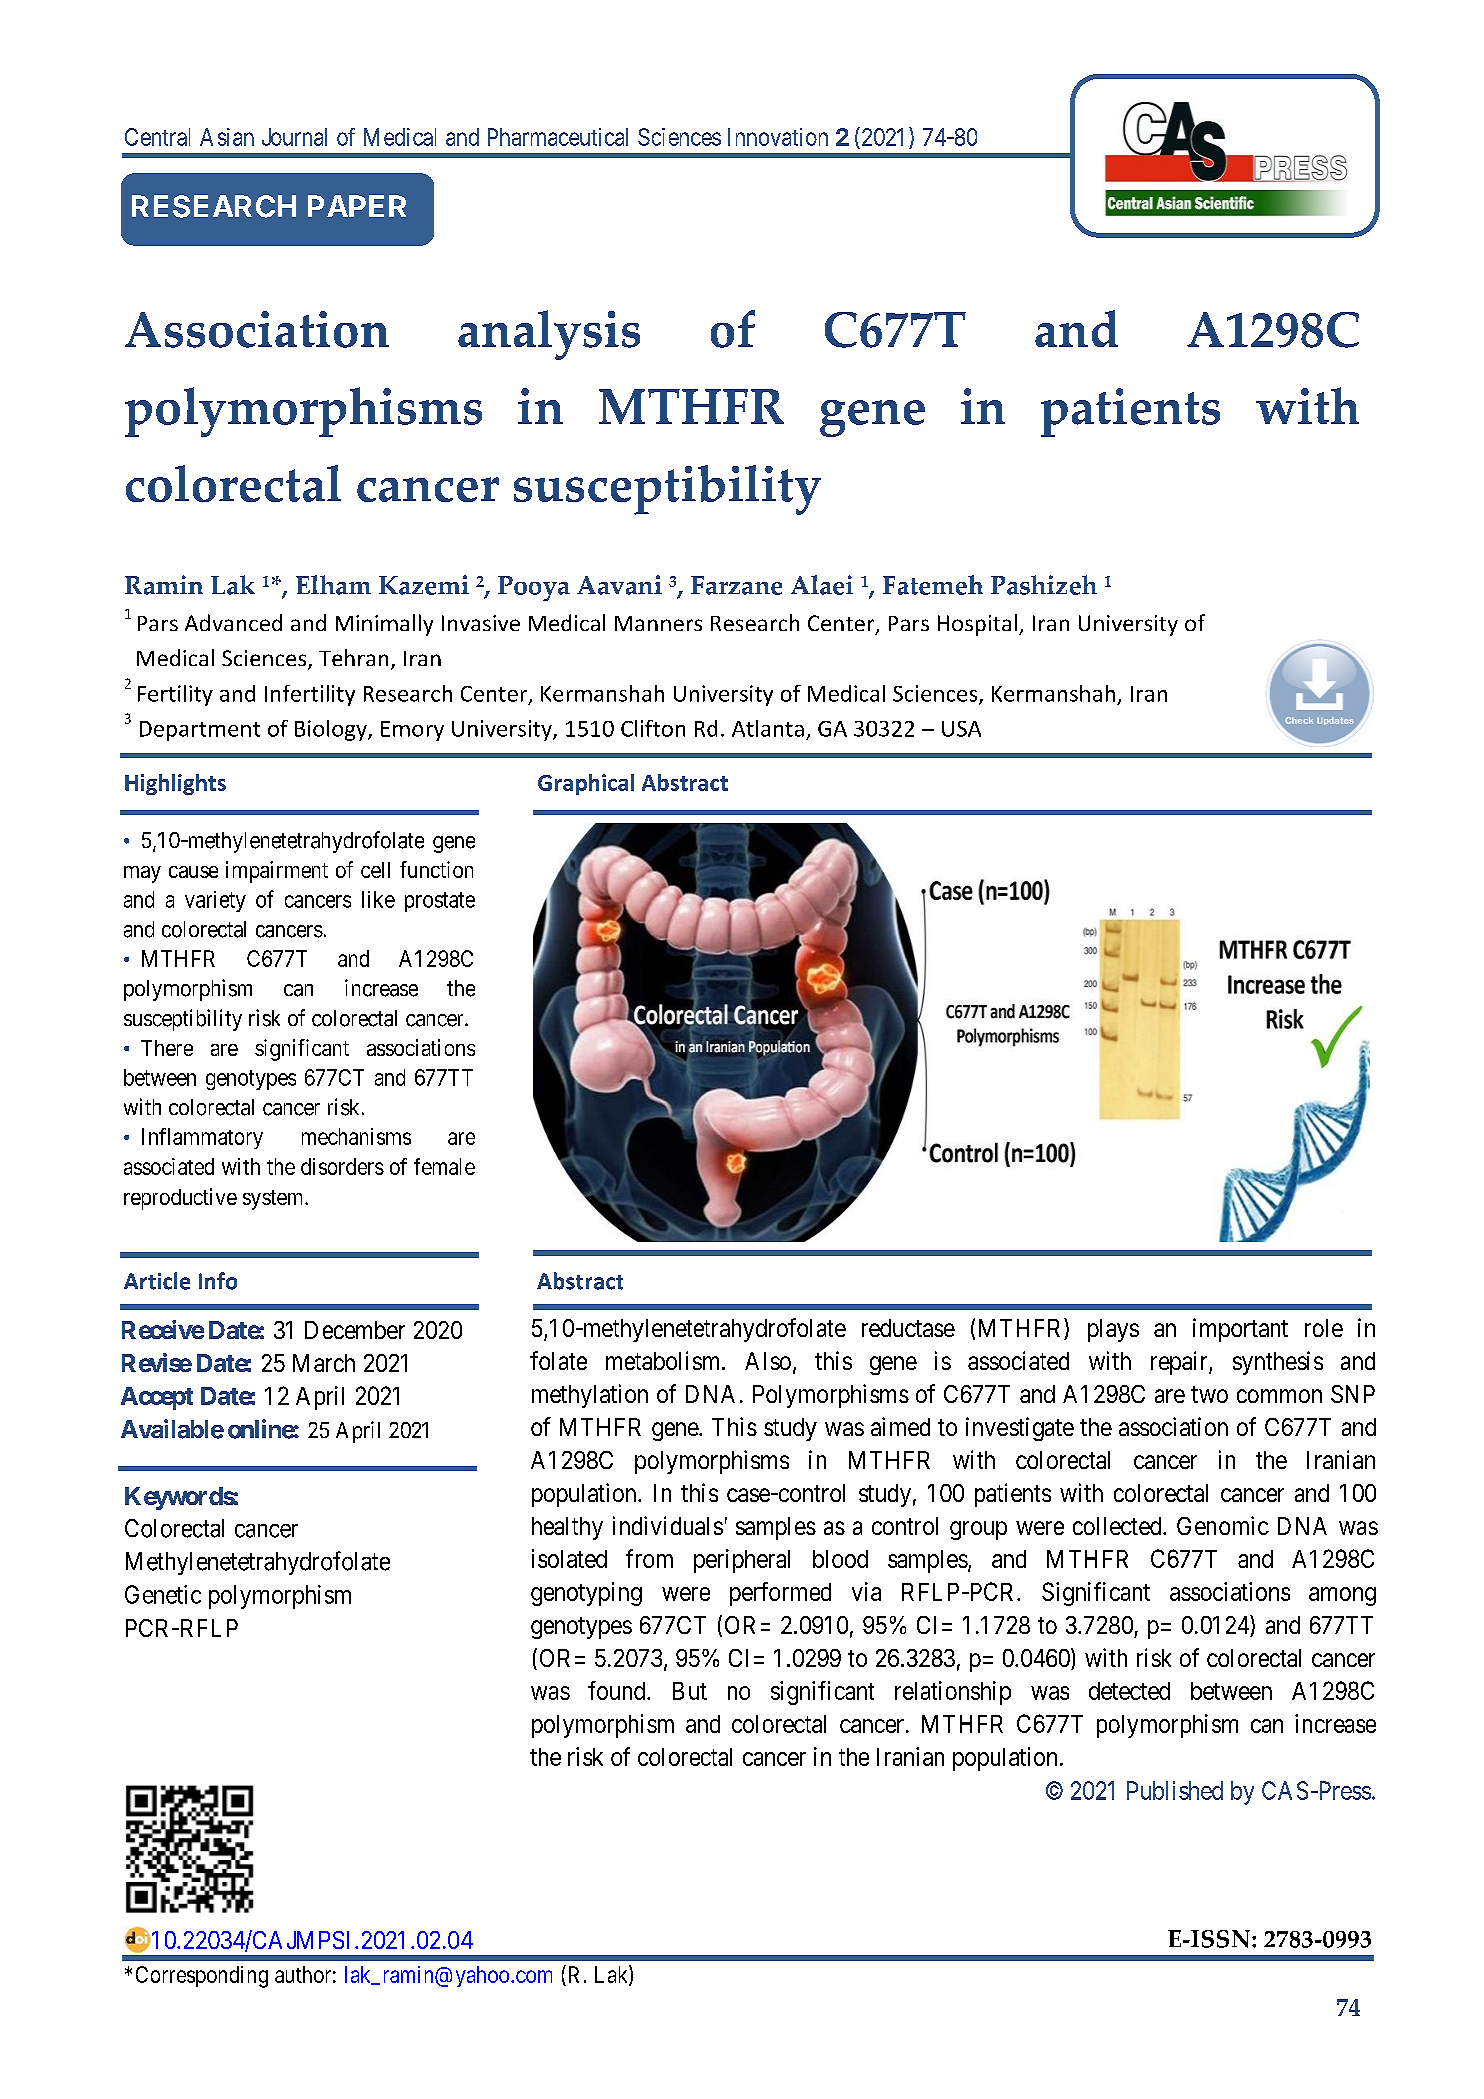 This screenshot has width=1484, height=2099. I want to click on plays, so click(1113, 1330).
